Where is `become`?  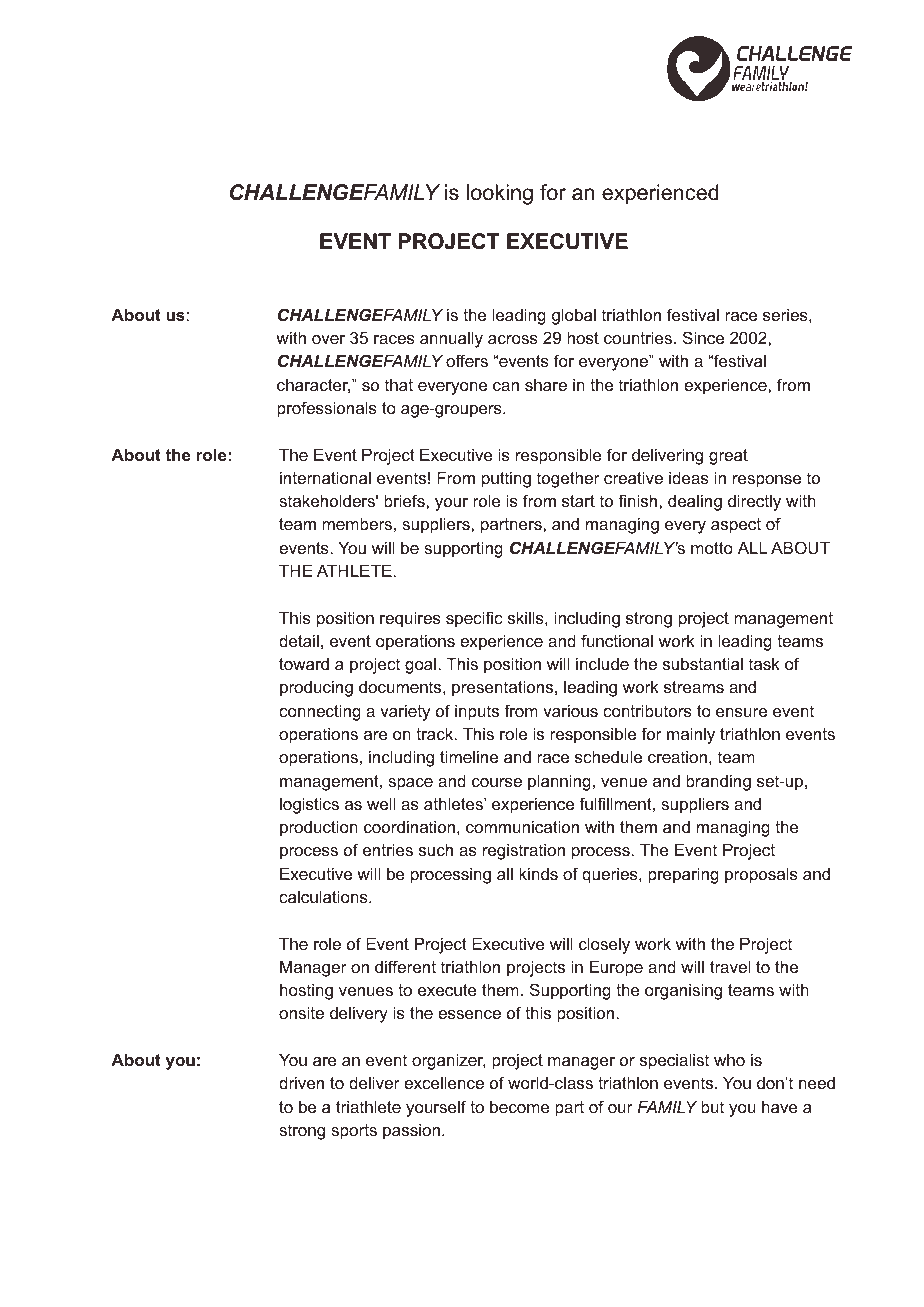
become is located at coordinates (520, 1106).
